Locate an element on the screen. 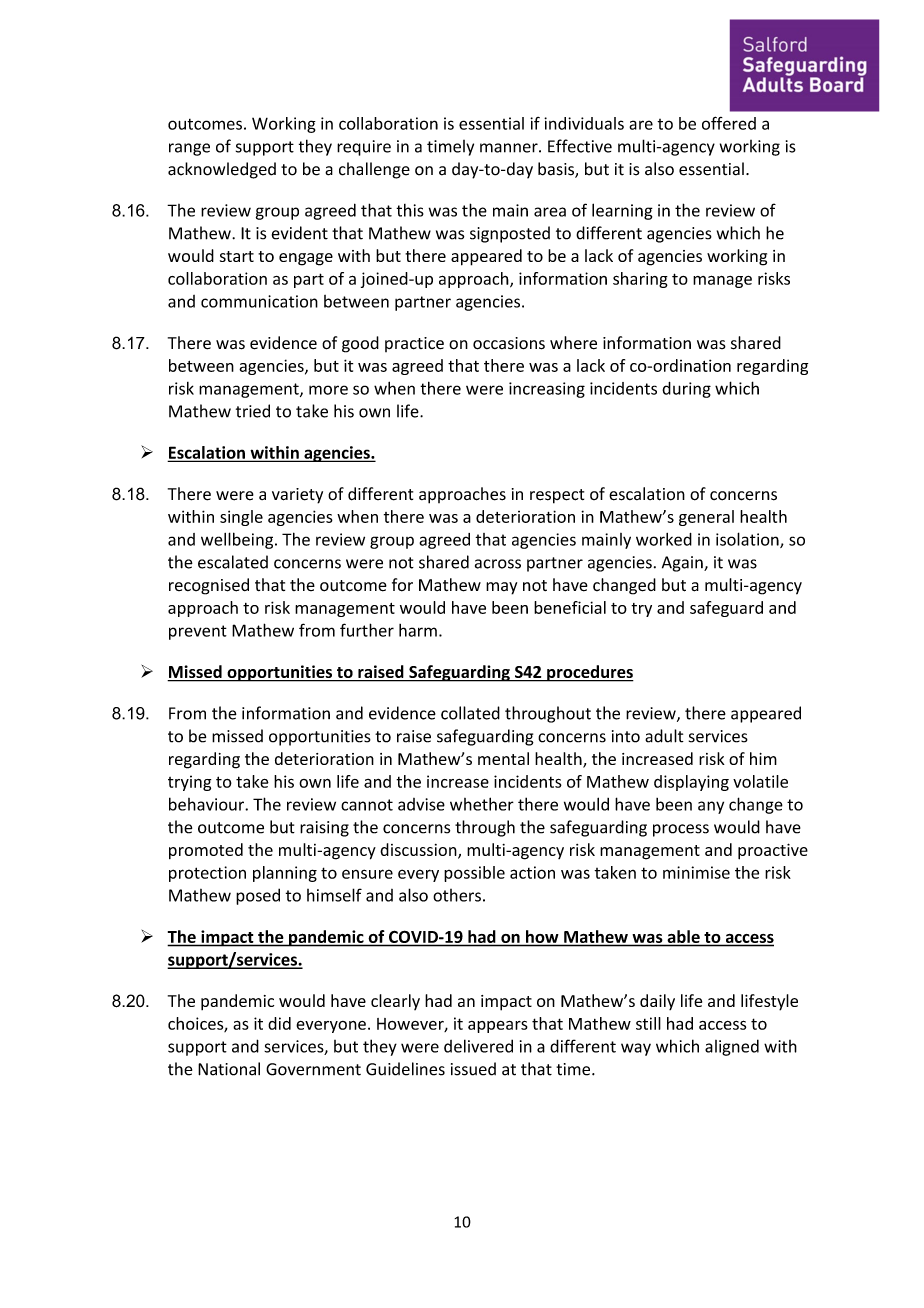 The height and width of the screenshot is (1308, 924). may is located at coordinates (501, 588).
